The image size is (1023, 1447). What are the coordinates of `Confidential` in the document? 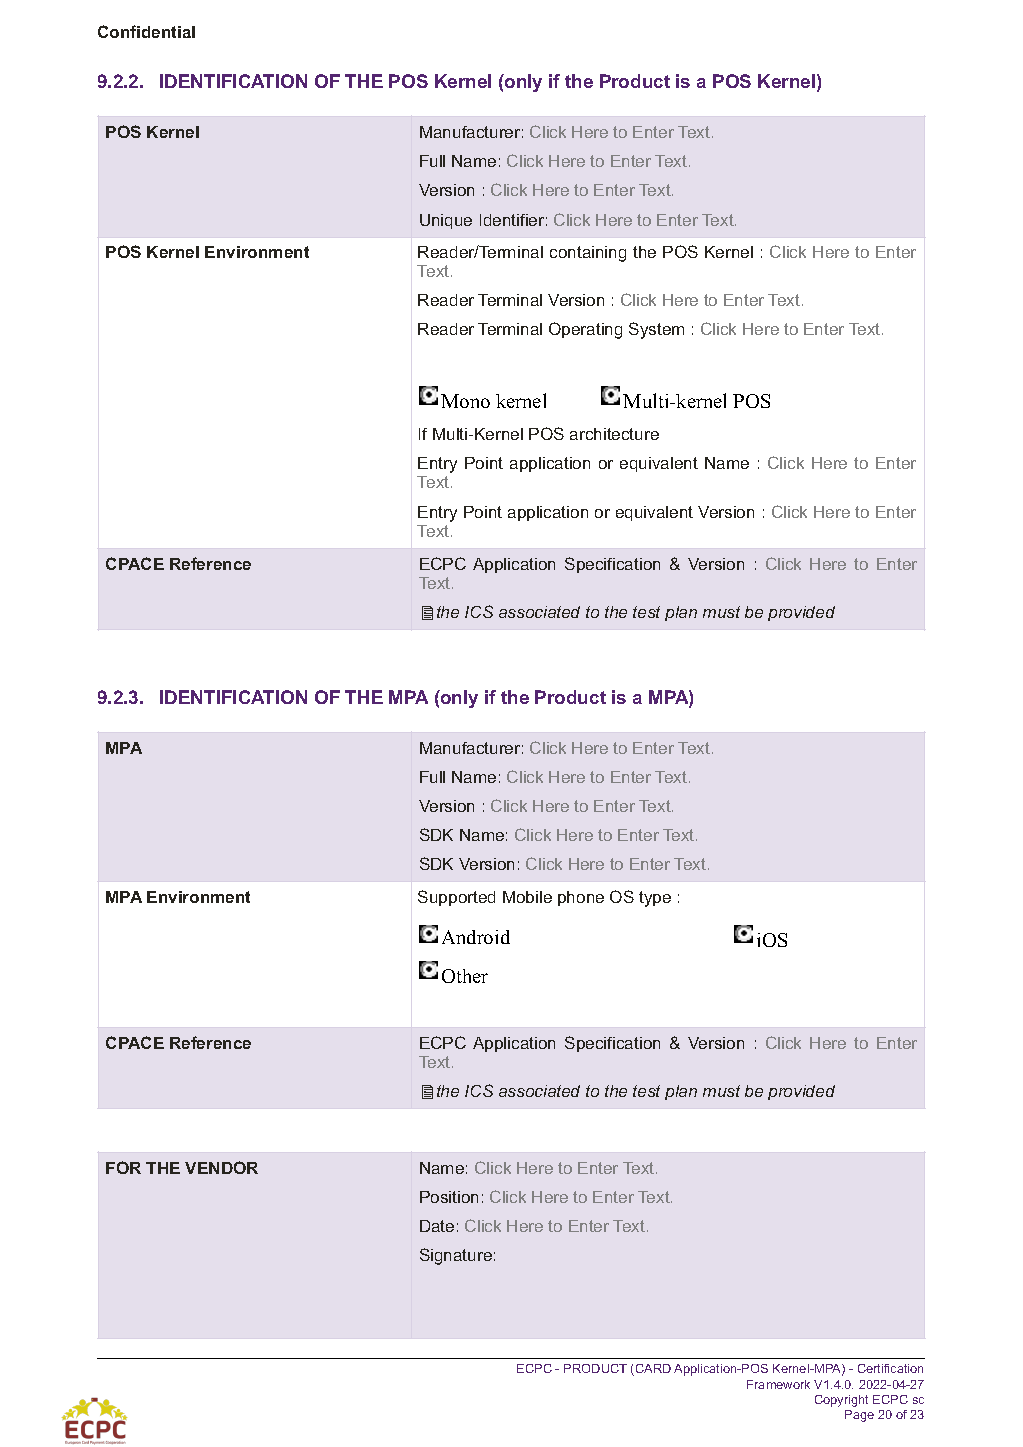 It's located at (146, 31).
